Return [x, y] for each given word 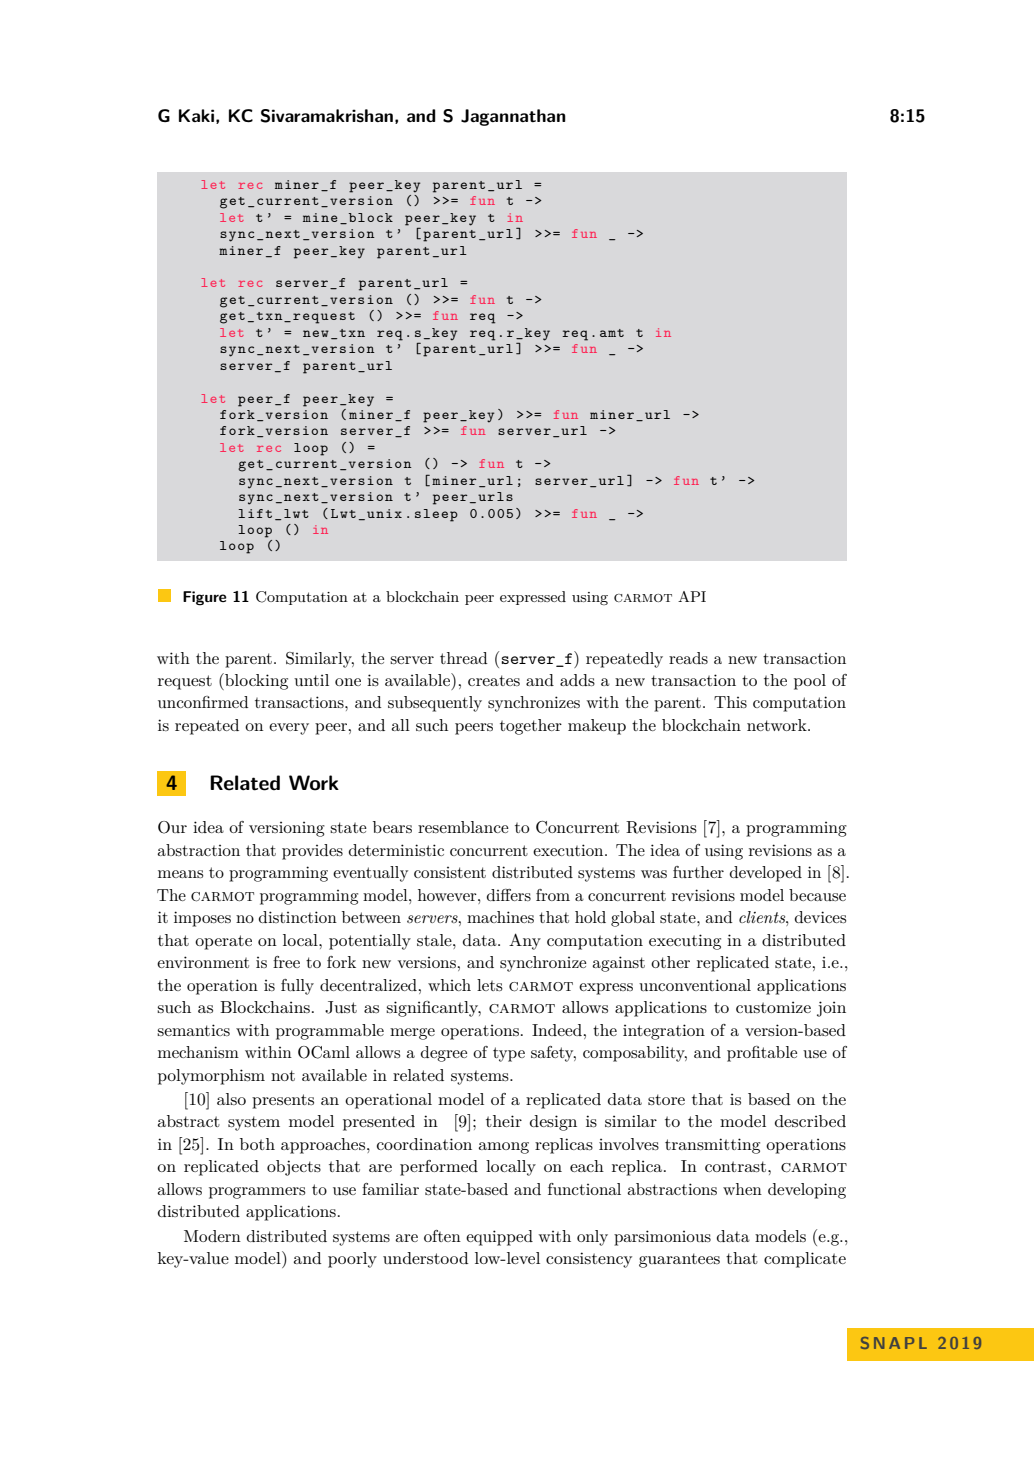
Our [172, 827]
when [742, 1189]
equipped [499, 1238]
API [692, 596]
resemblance [463, 827]
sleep [436, 515]
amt [612, 333]
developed [766, 874]
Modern [212, 1236]
